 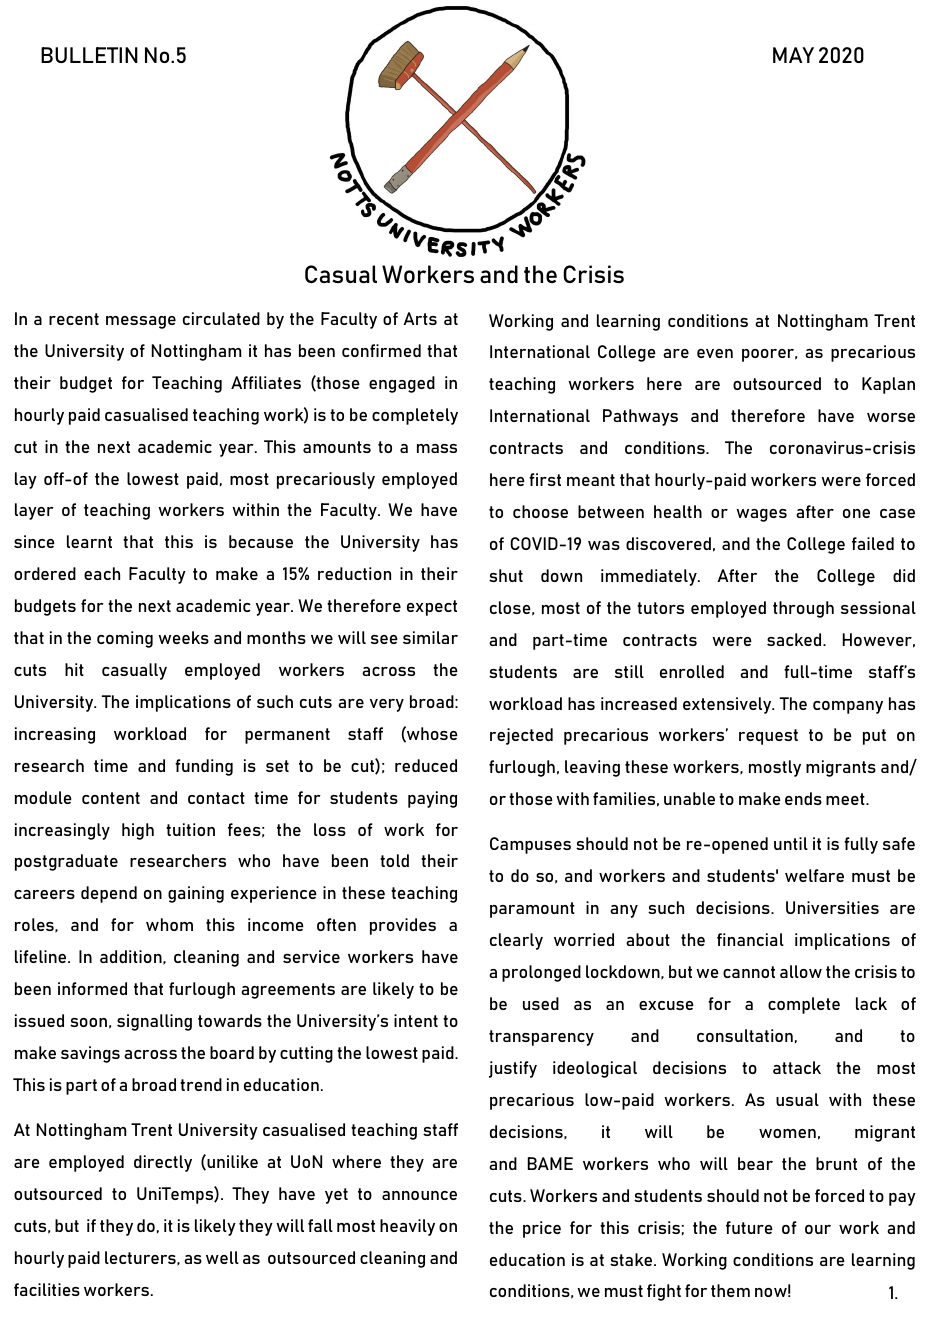 What do you see at coordinates (222, 1257) in the image?
I see `well` at bounding box center [222, 1257].
